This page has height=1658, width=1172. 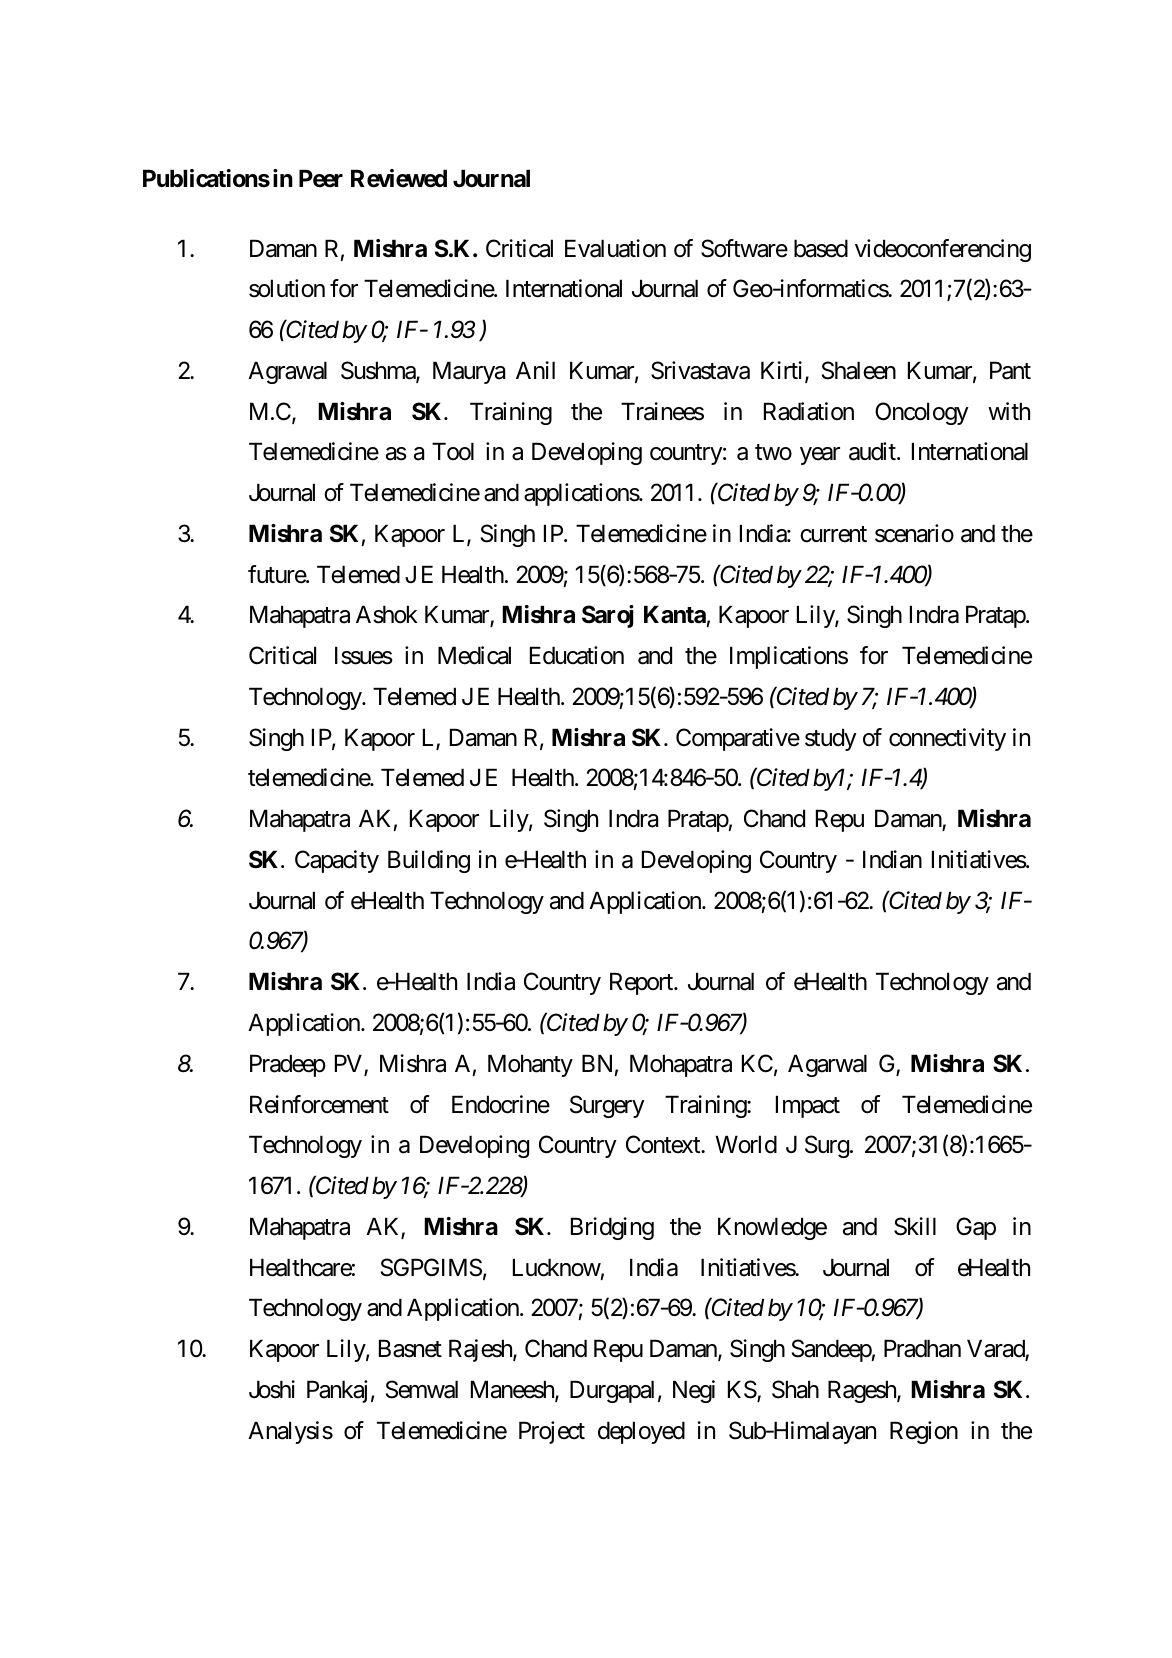 I want to click on connectivity, so click(x=947, y=739).
